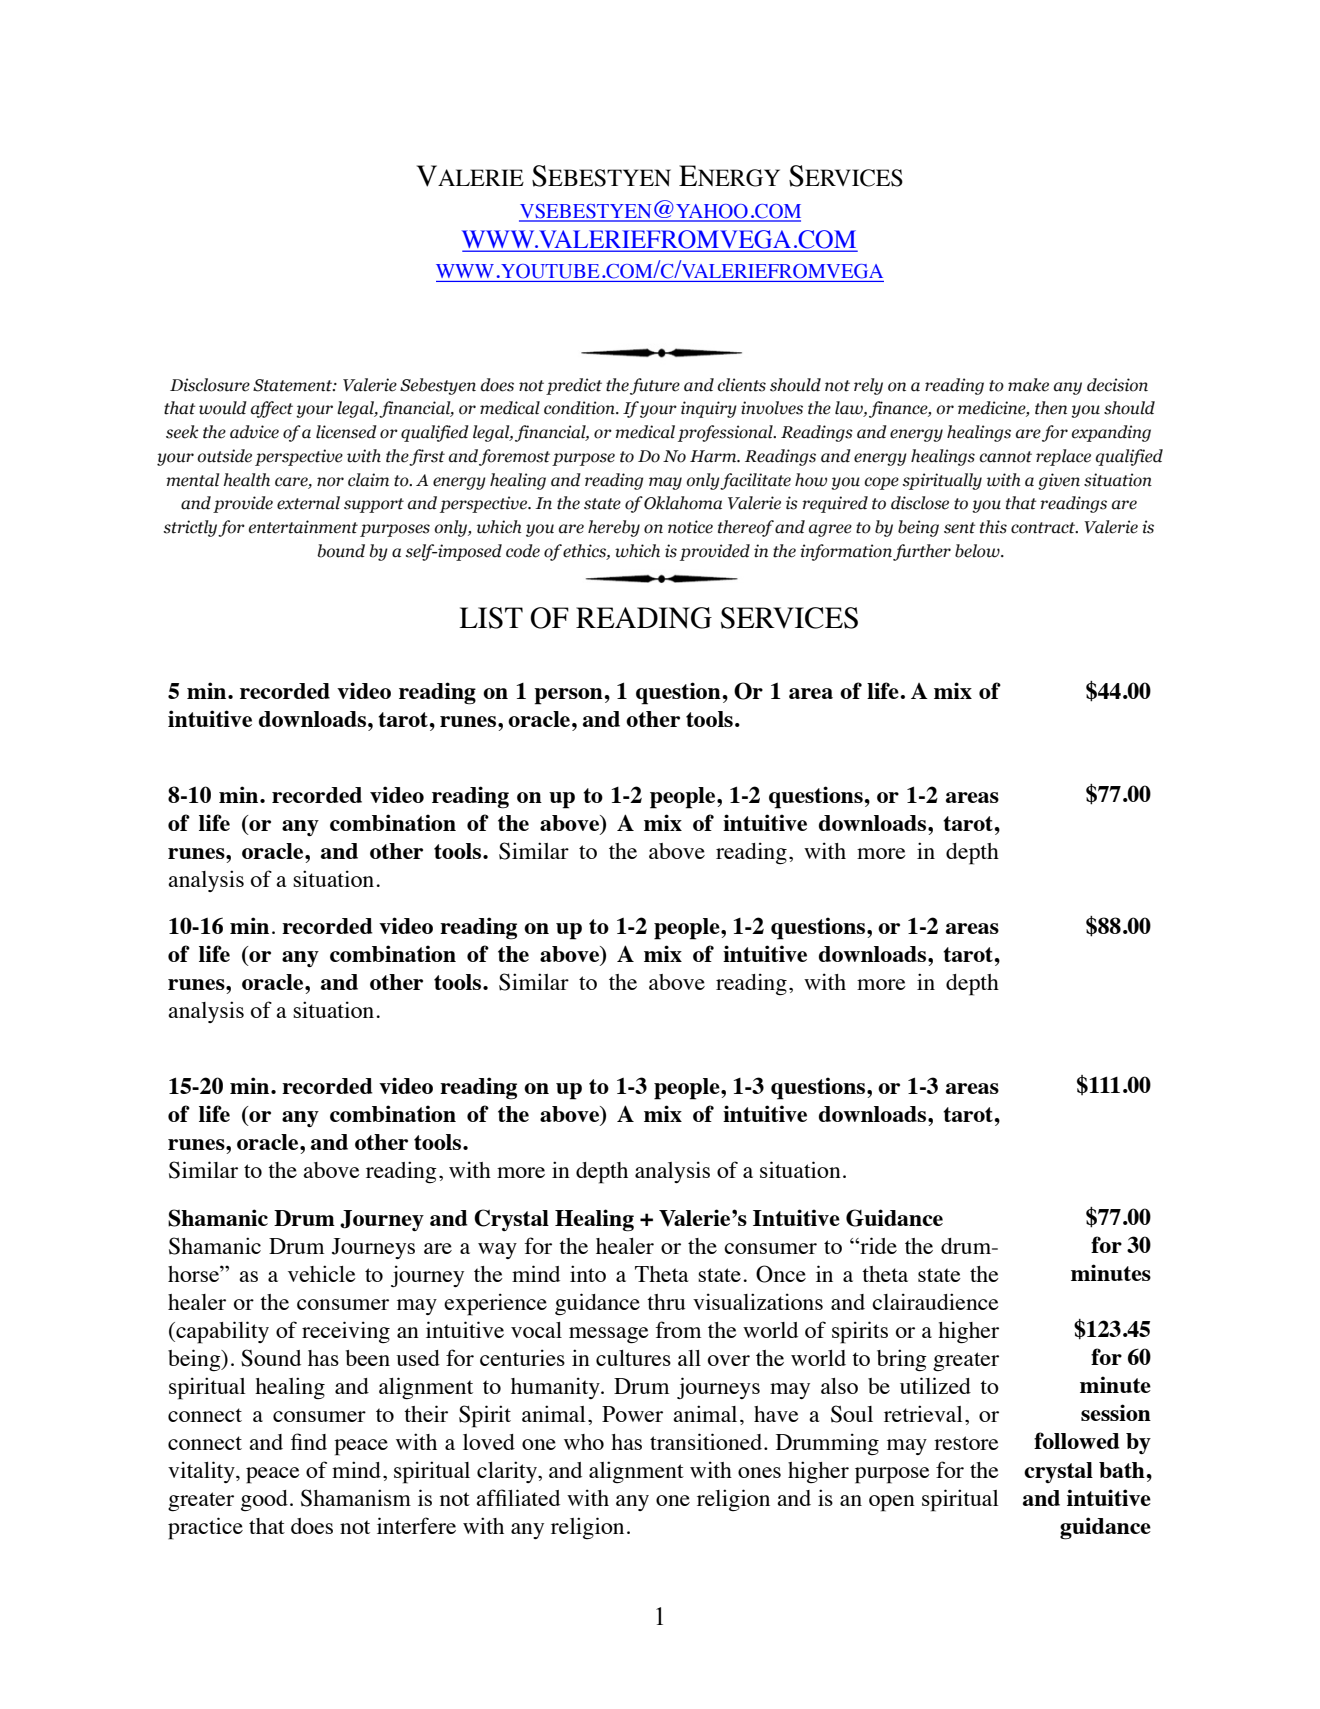 This document has height=1709, width=1320. What do you see at coordinates (966, 1443) in the document?
I see `restore` at bounding box center [966, 1443].
